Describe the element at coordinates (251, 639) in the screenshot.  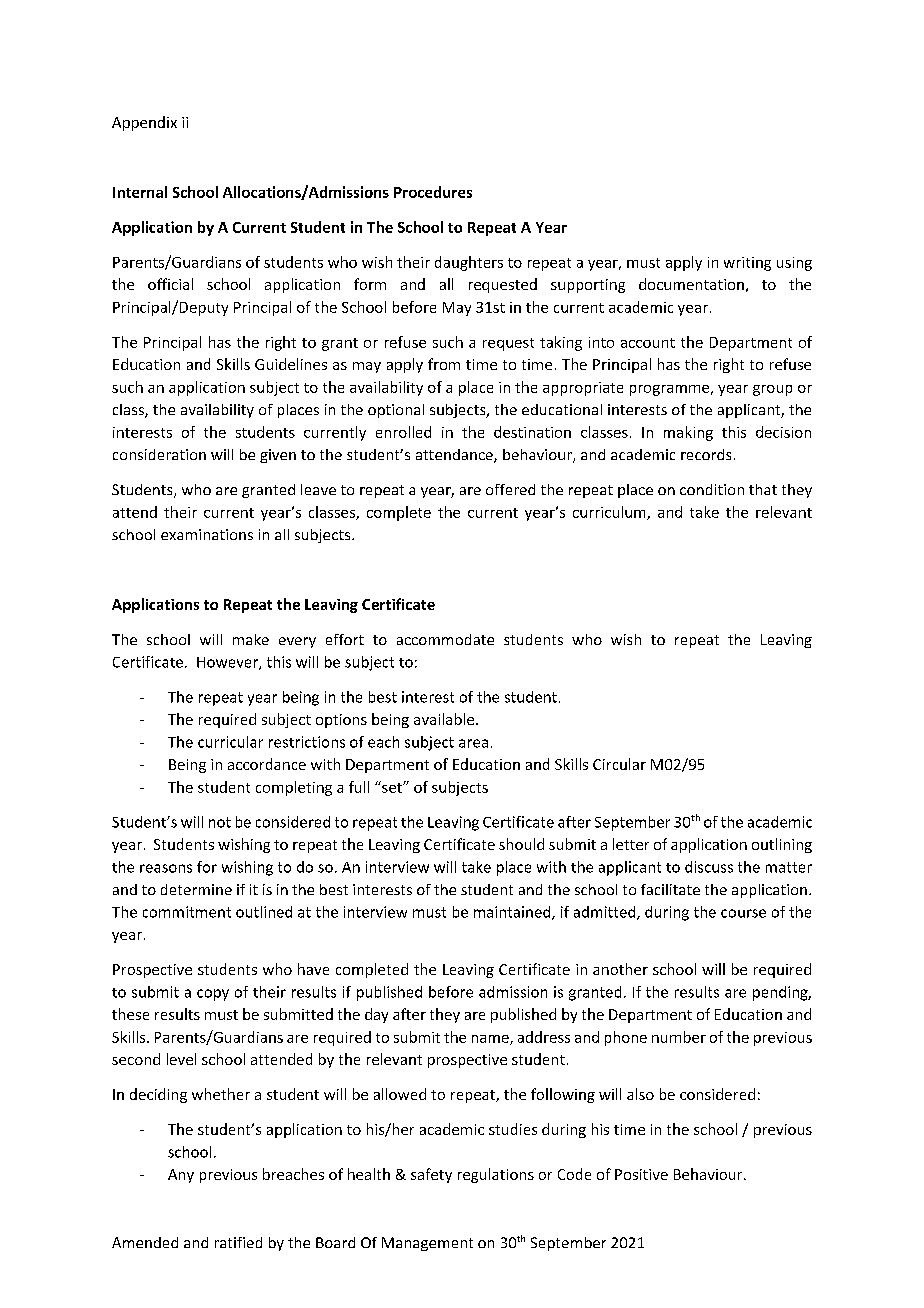
I see `make` at that location.
